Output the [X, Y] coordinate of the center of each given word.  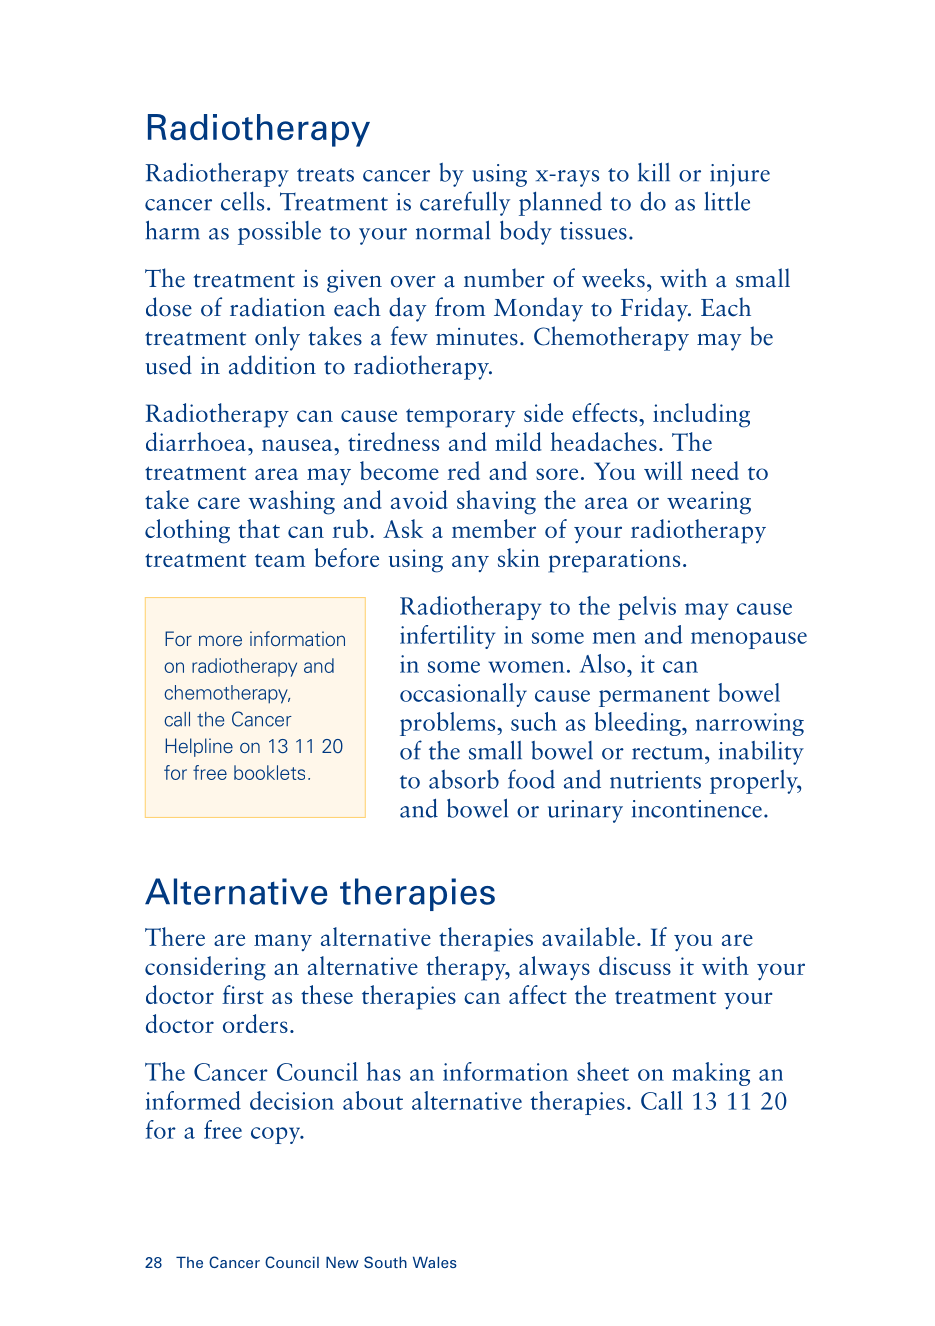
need [715, 470]
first [243, 994]
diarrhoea [196, 441]
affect [538, 994]
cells [242, 201]
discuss [635, 965]
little [727, 201]
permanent [654, 697]
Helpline [199, 747]
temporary [460, 418]
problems [449, 724]
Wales [435, 1262]
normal [453, 230]
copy [277, 1135]
